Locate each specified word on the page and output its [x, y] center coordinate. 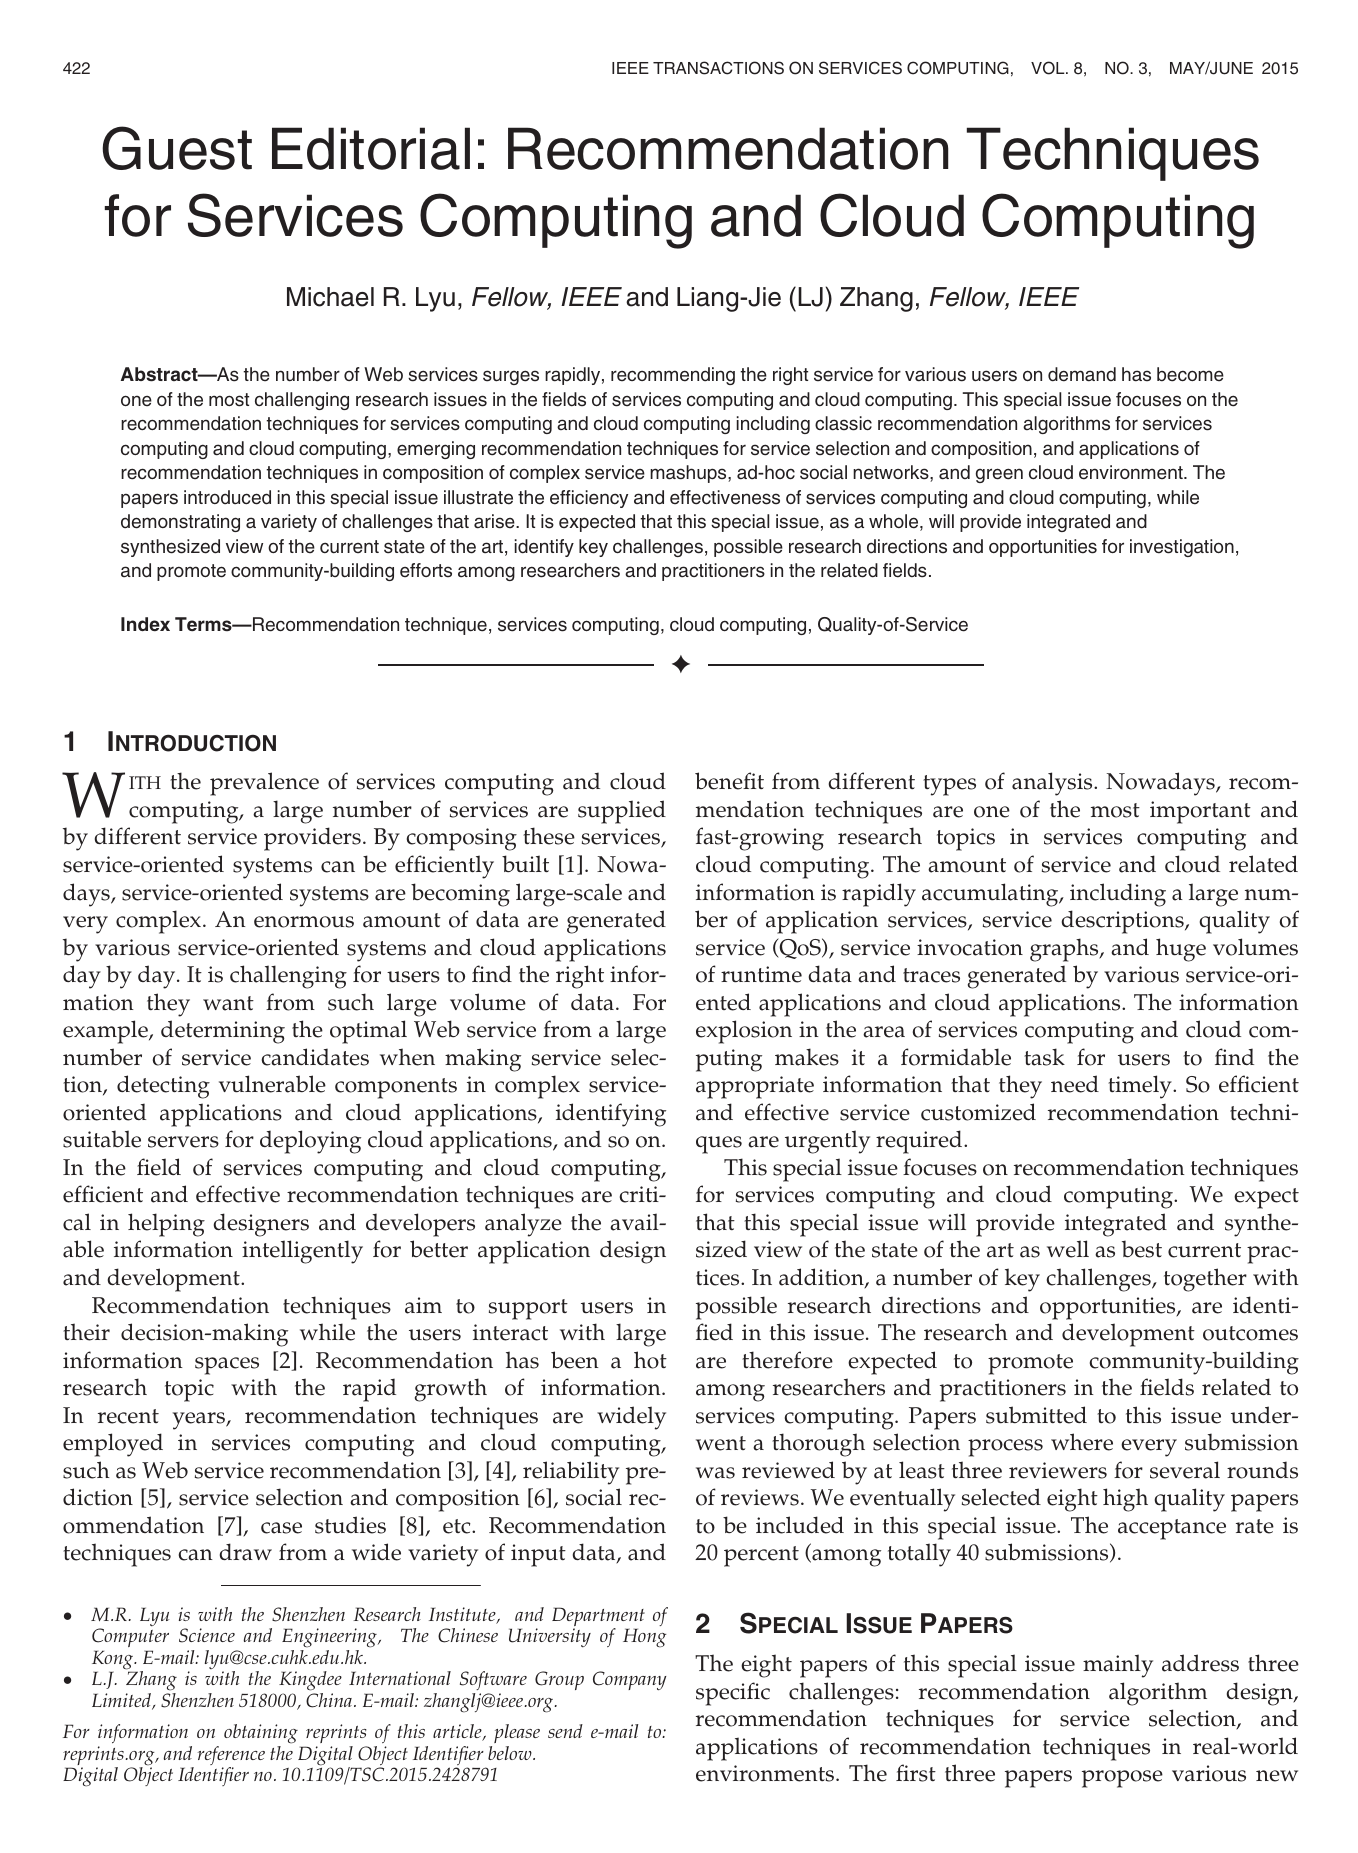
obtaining [261, 1734]
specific [733, 1694]
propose [1122, 1779]
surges [511, 377]
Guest [177, 148]
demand [1082, 374]
